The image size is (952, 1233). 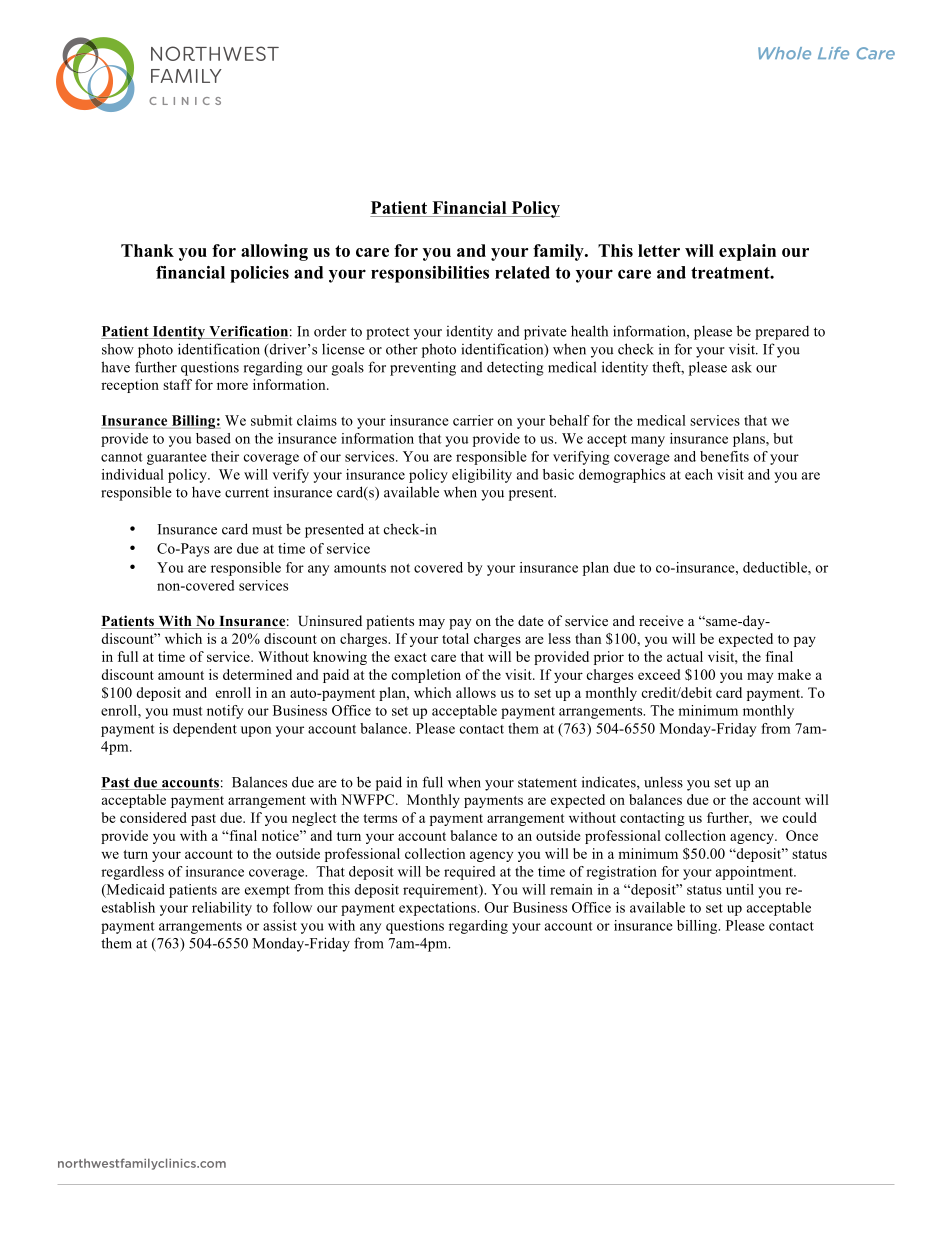 I want to click on allows, so click(x=476, y=692).
